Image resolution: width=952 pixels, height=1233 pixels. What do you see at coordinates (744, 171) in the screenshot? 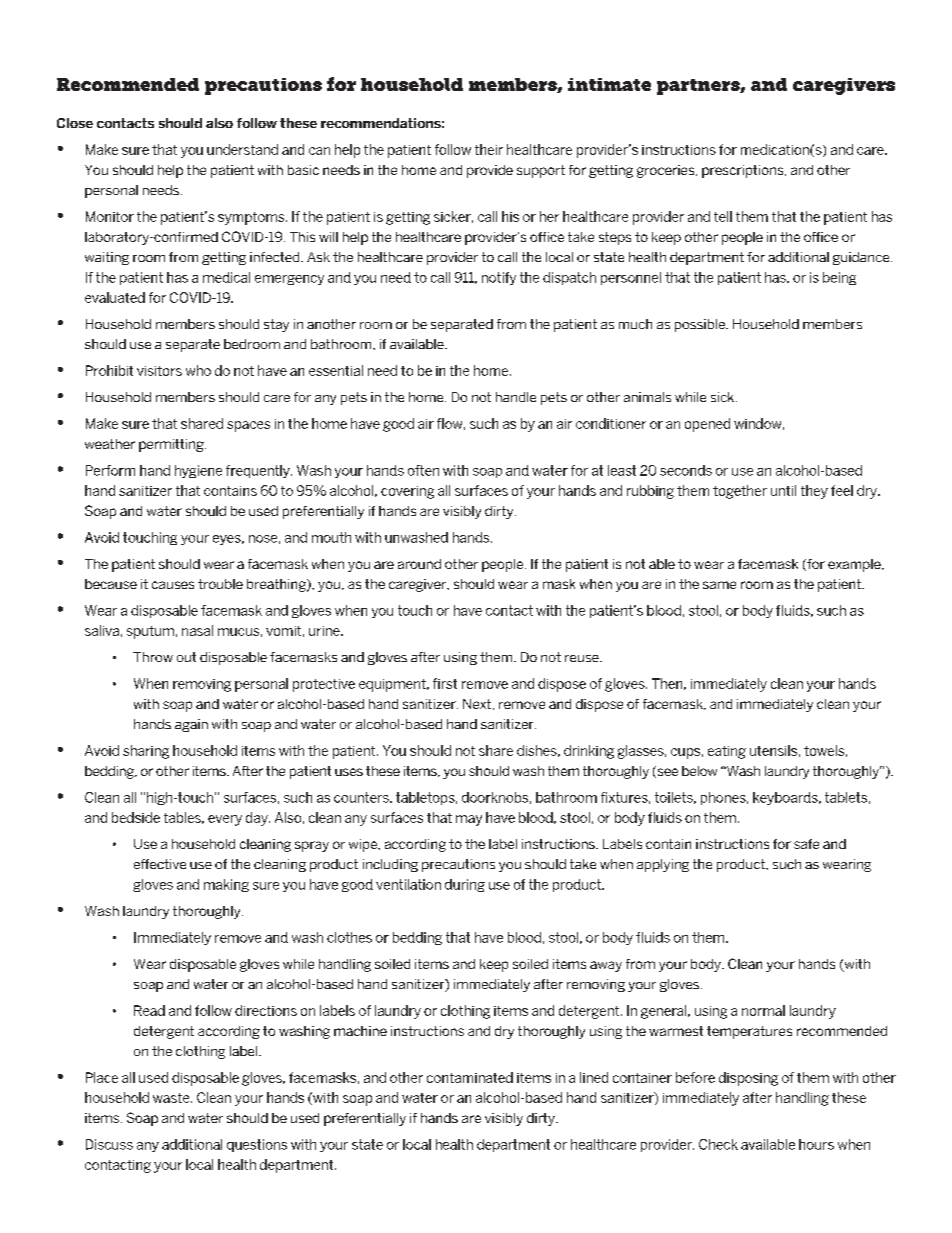
I see `prescriptions` at bounding box center [744, 171].
